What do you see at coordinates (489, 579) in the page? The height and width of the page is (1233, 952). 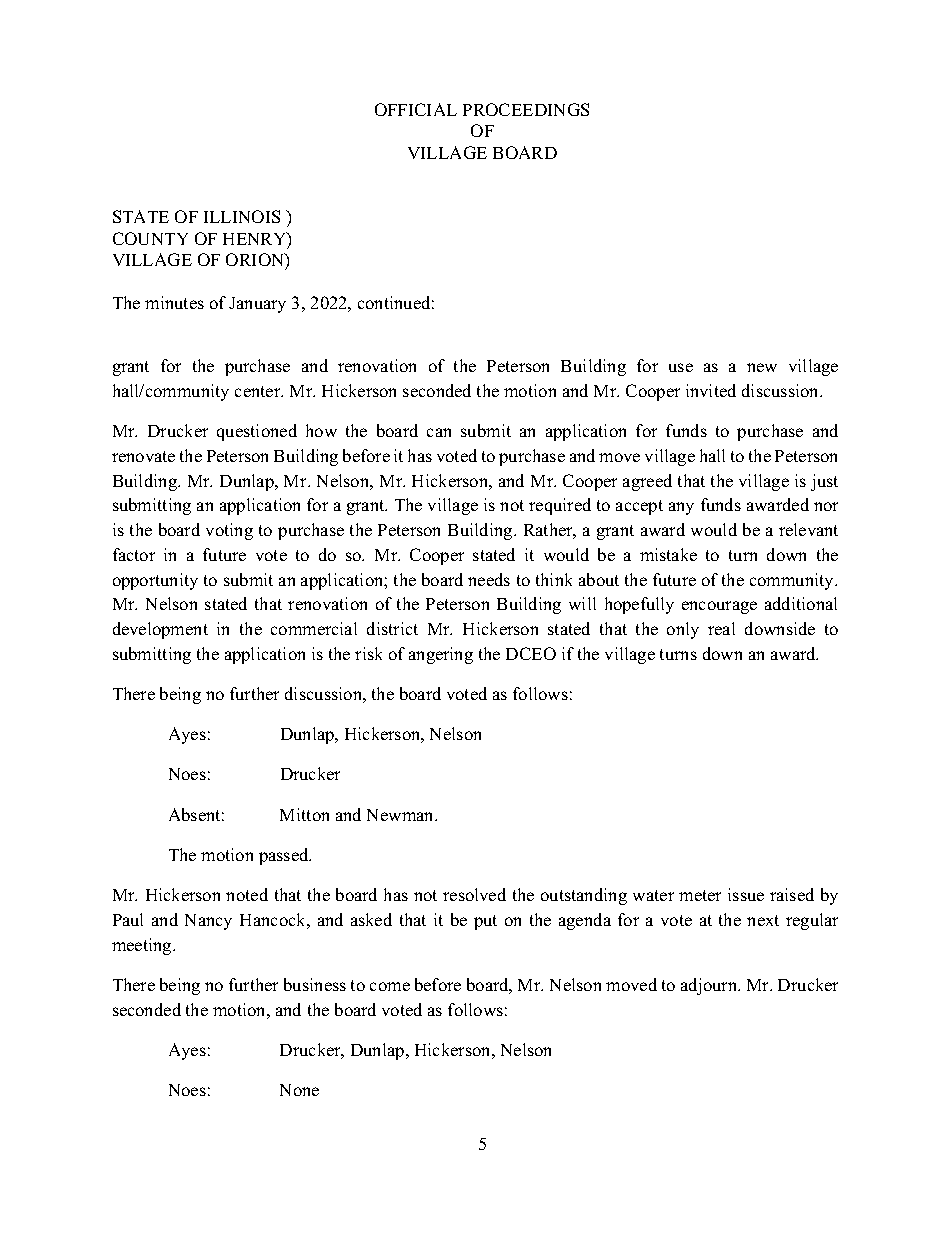 I see `needs` at bounding box center [489, 579].
